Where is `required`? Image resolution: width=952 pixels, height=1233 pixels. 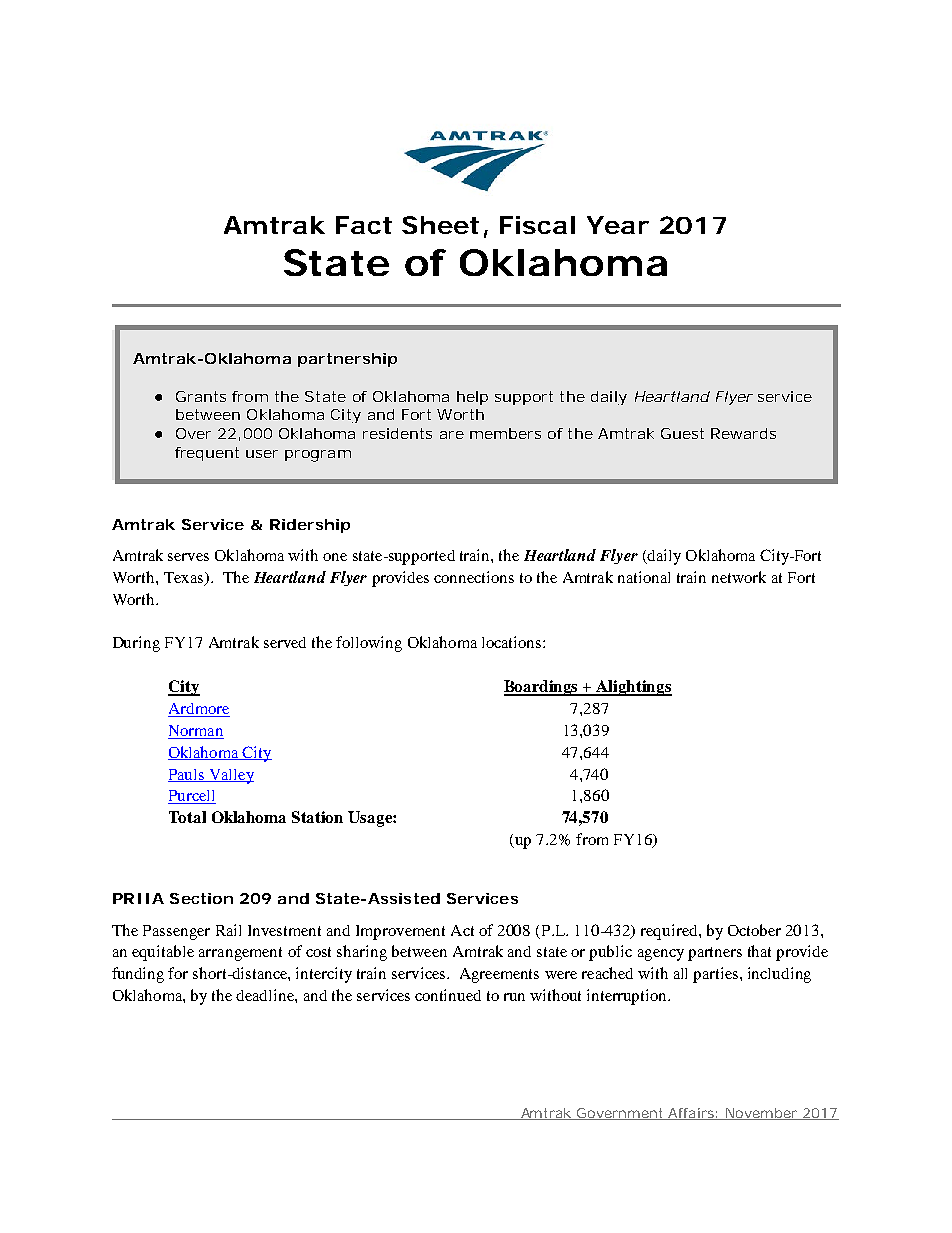 required is located at coordinates (670, 932).
